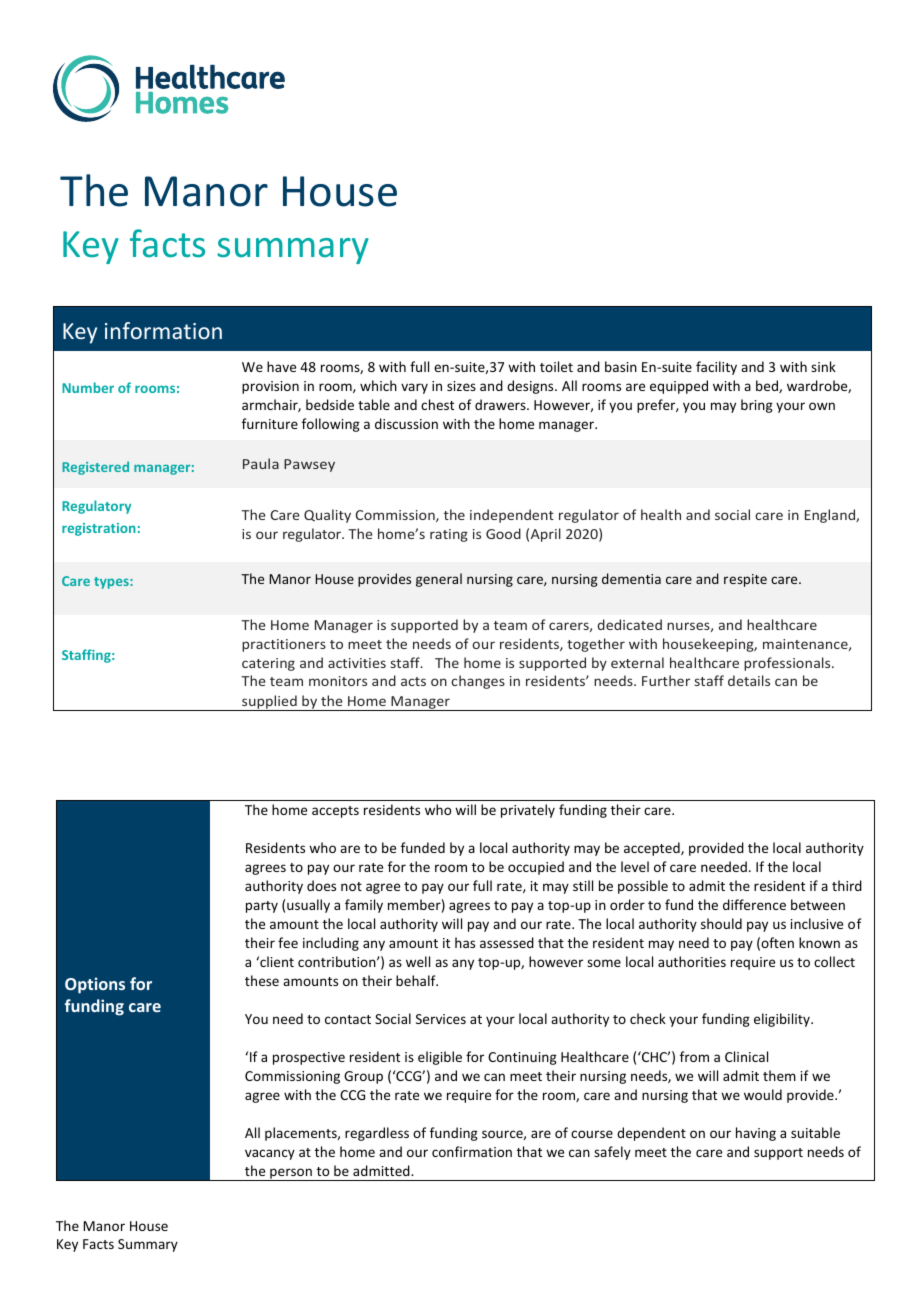 This page has height=1309, width=924. I want to click on vacancy, so click(270, 1154).
